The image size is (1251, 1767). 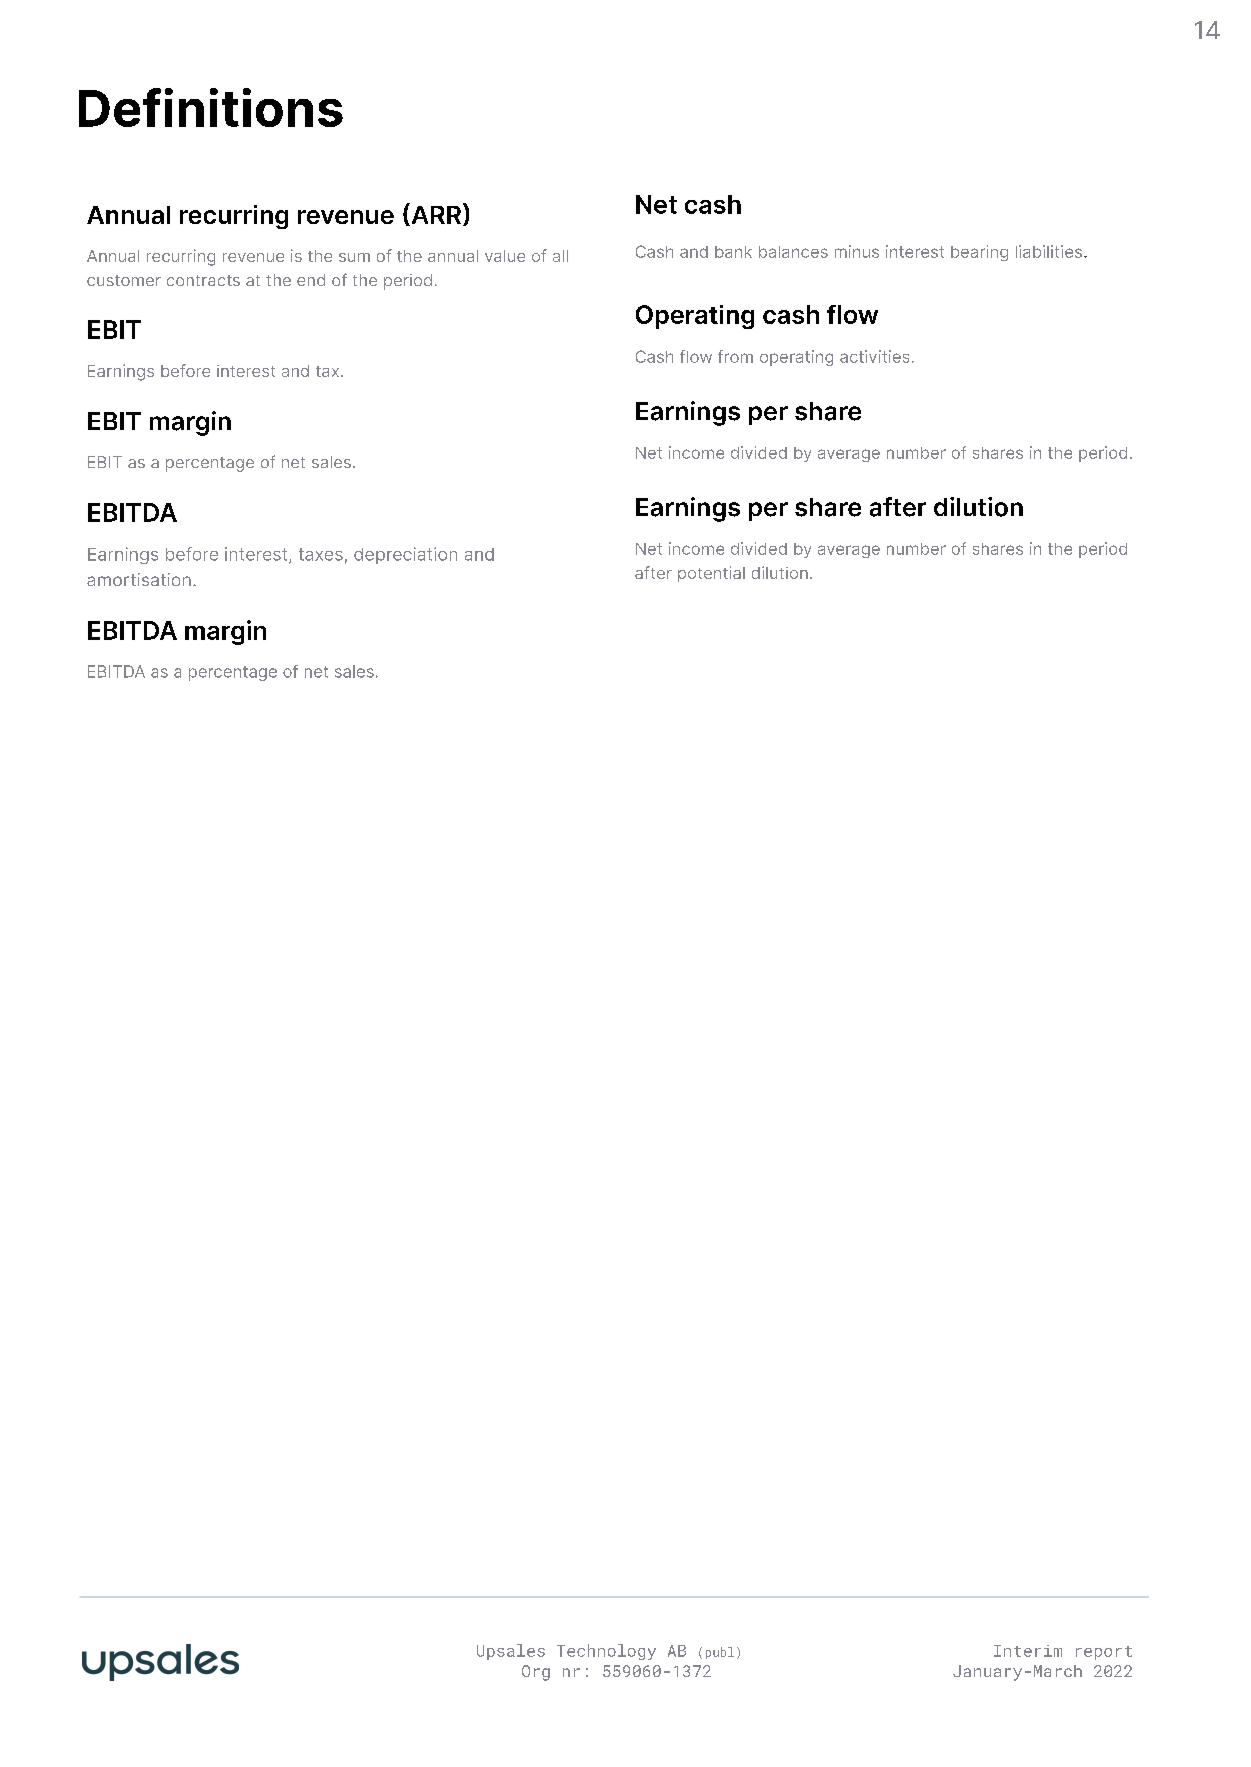 I want to click on activities, so click(x=874, y=356).
